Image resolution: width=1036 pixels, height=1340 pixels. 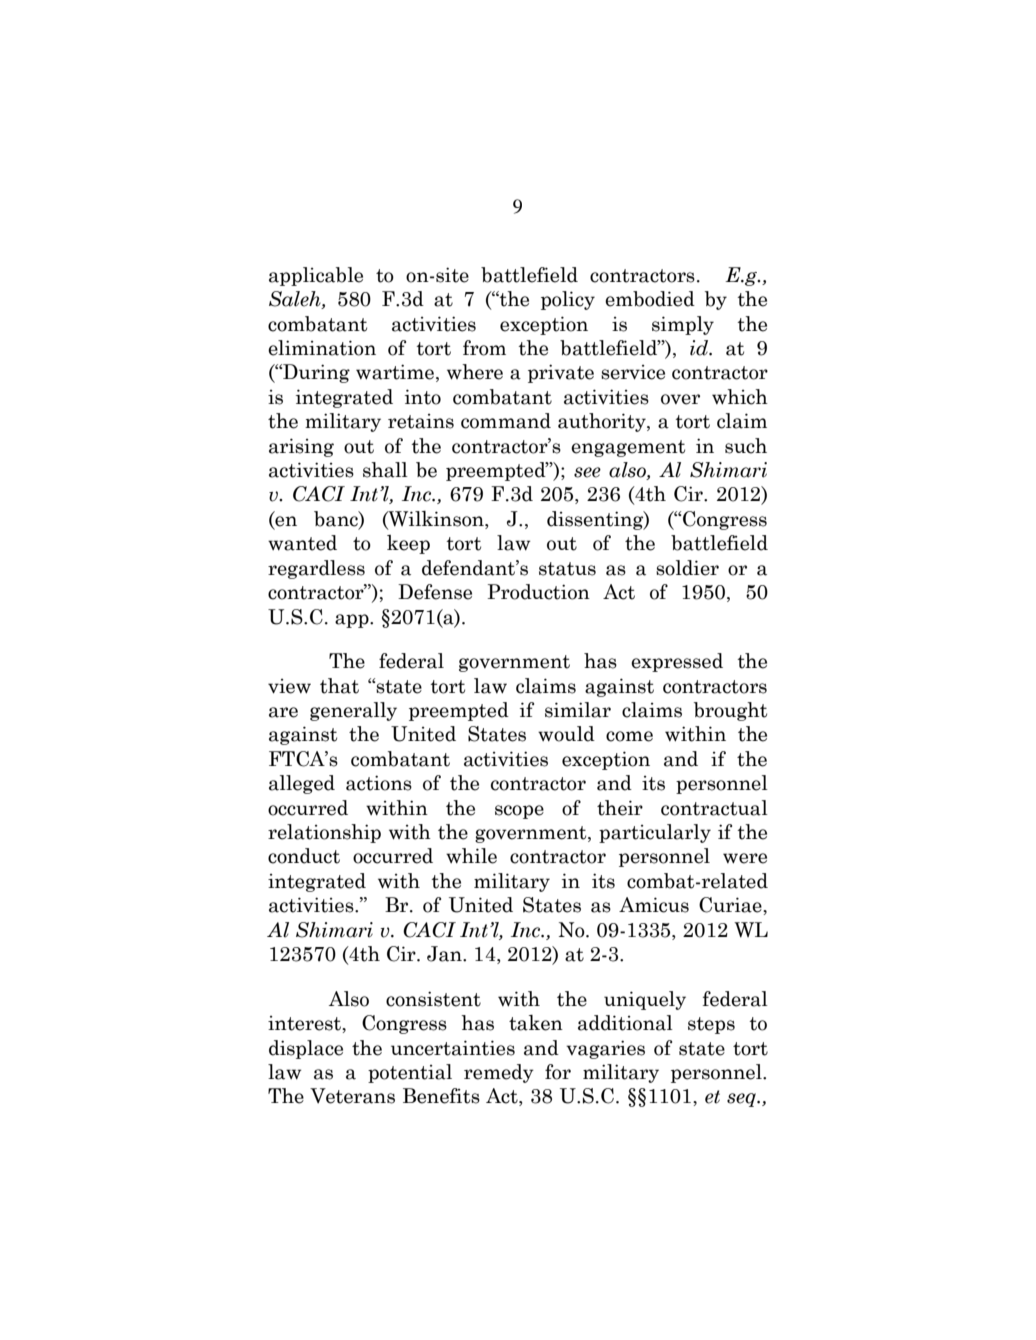 I want to click on Veterans, so click(x=352, y=1096).
